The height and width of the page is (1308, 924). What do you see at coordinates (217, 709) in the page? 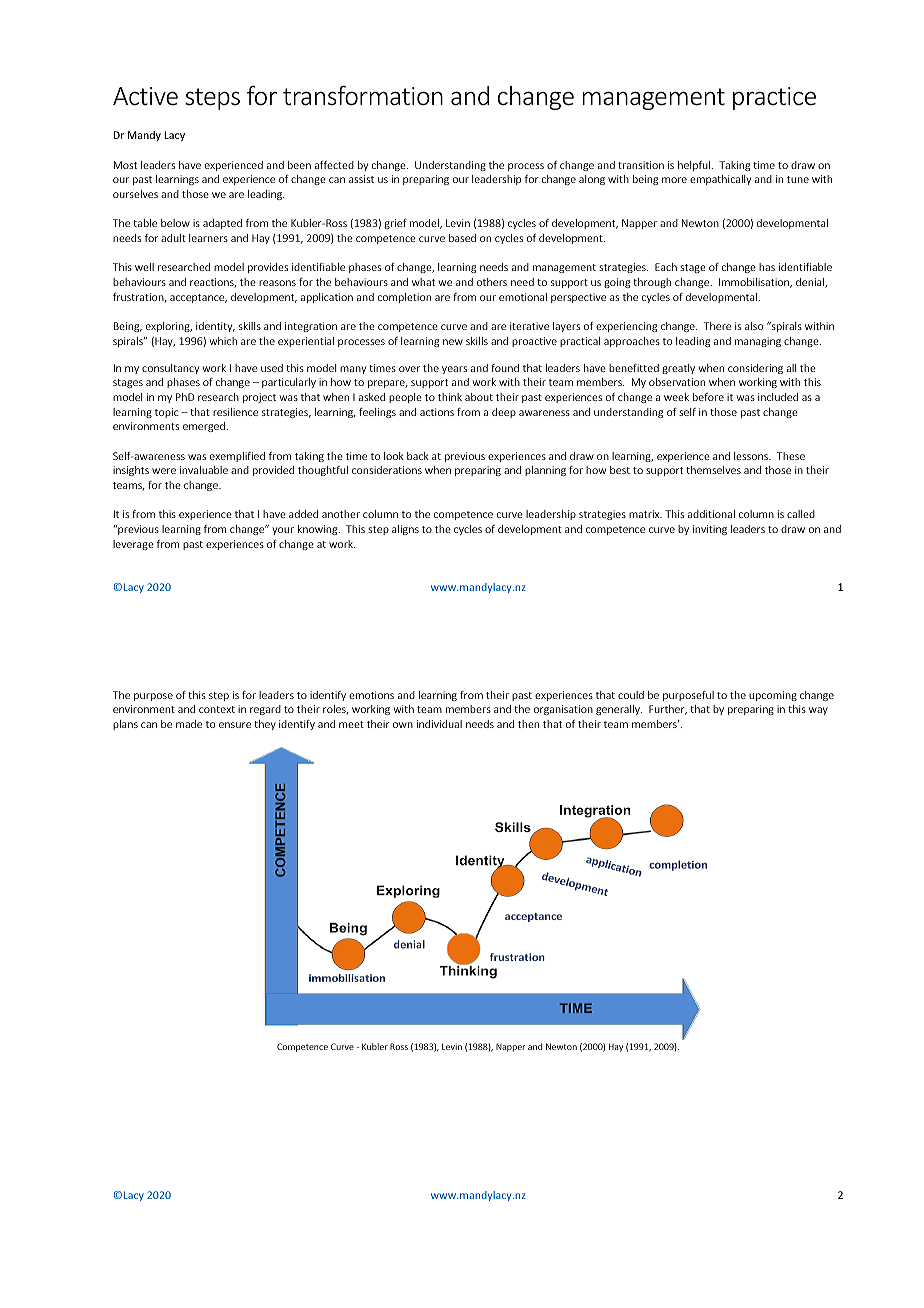
I see `context` at bounding box center [217, 709].
